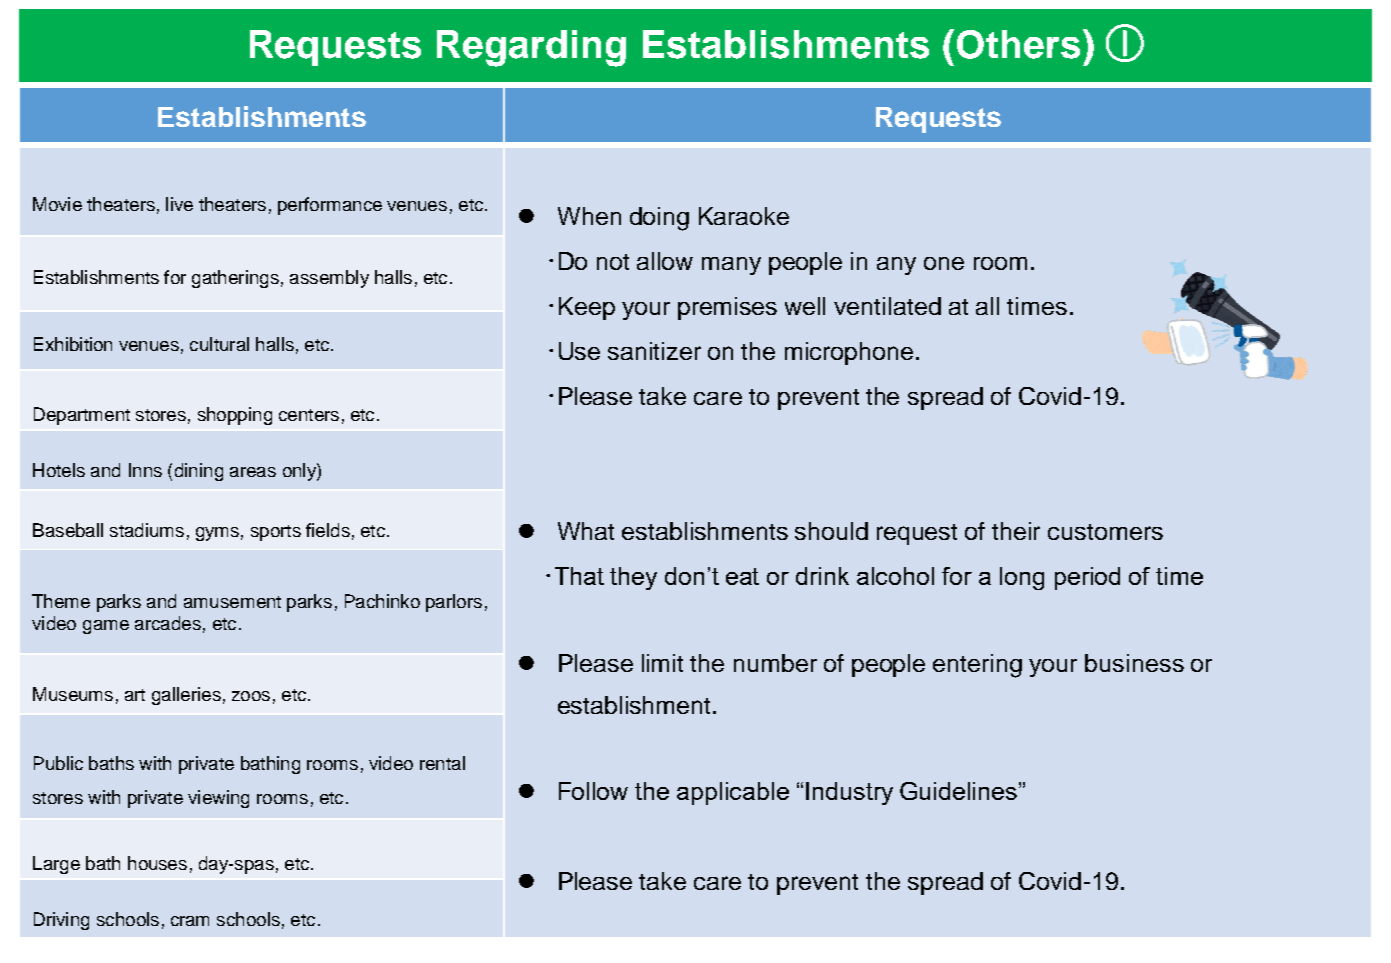 This screenshot has width=1391, height=963. I want to click on Industry, so click(849, 793).
